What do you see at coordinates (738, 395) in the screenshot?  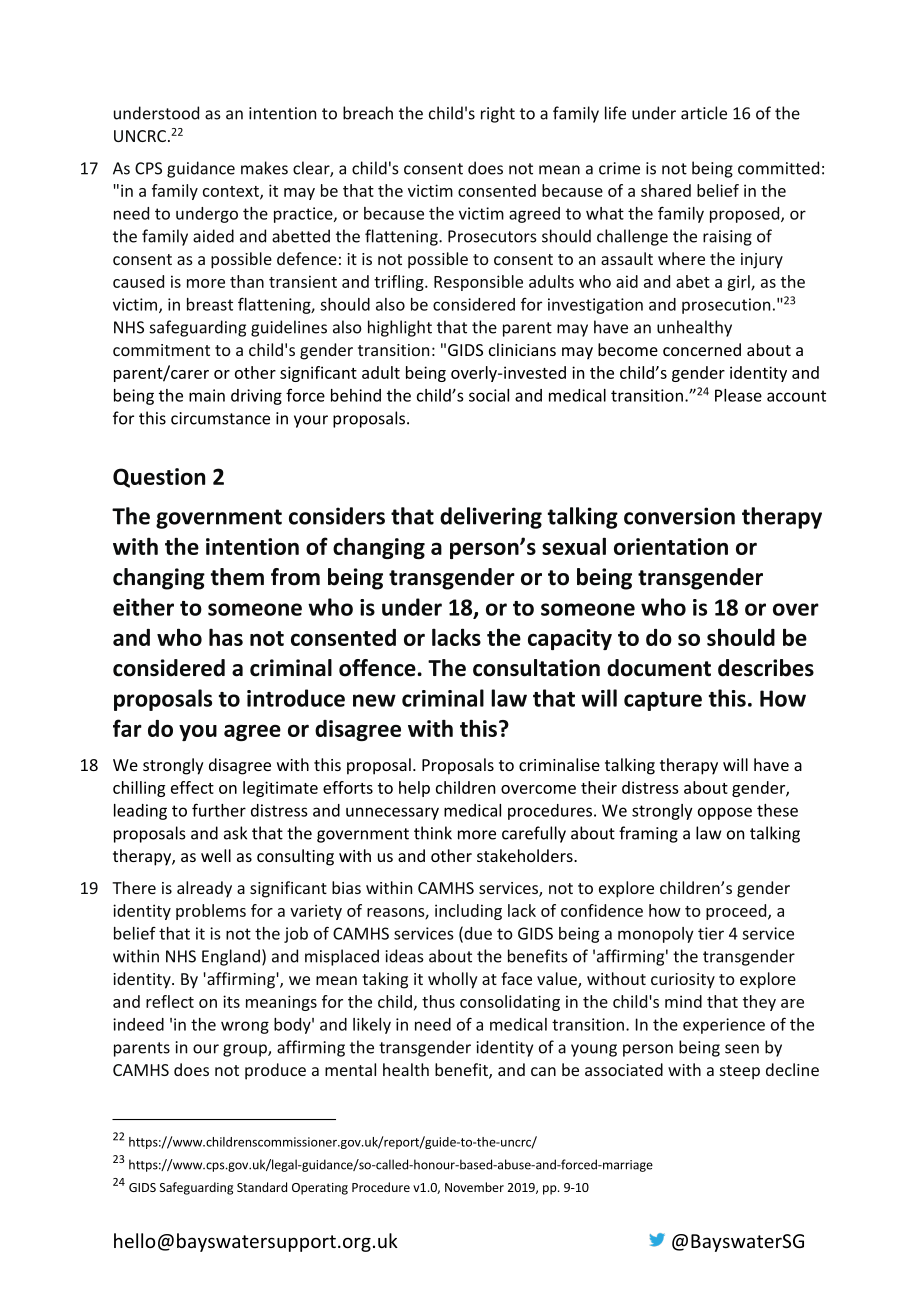 I see `Please` at bounding box center [738, 395].
